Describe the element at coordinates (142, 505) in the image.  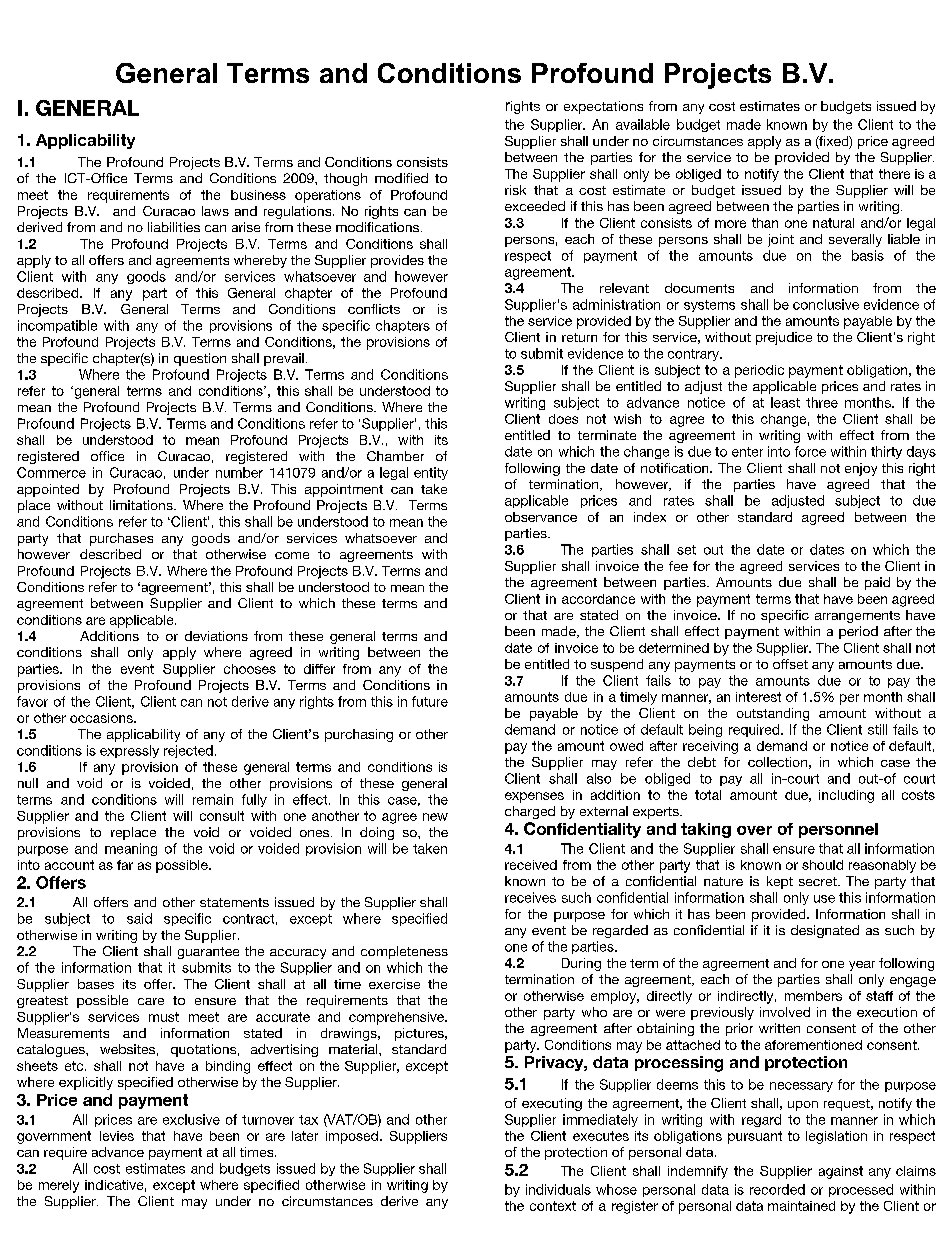
I see `limitations` at that location.
